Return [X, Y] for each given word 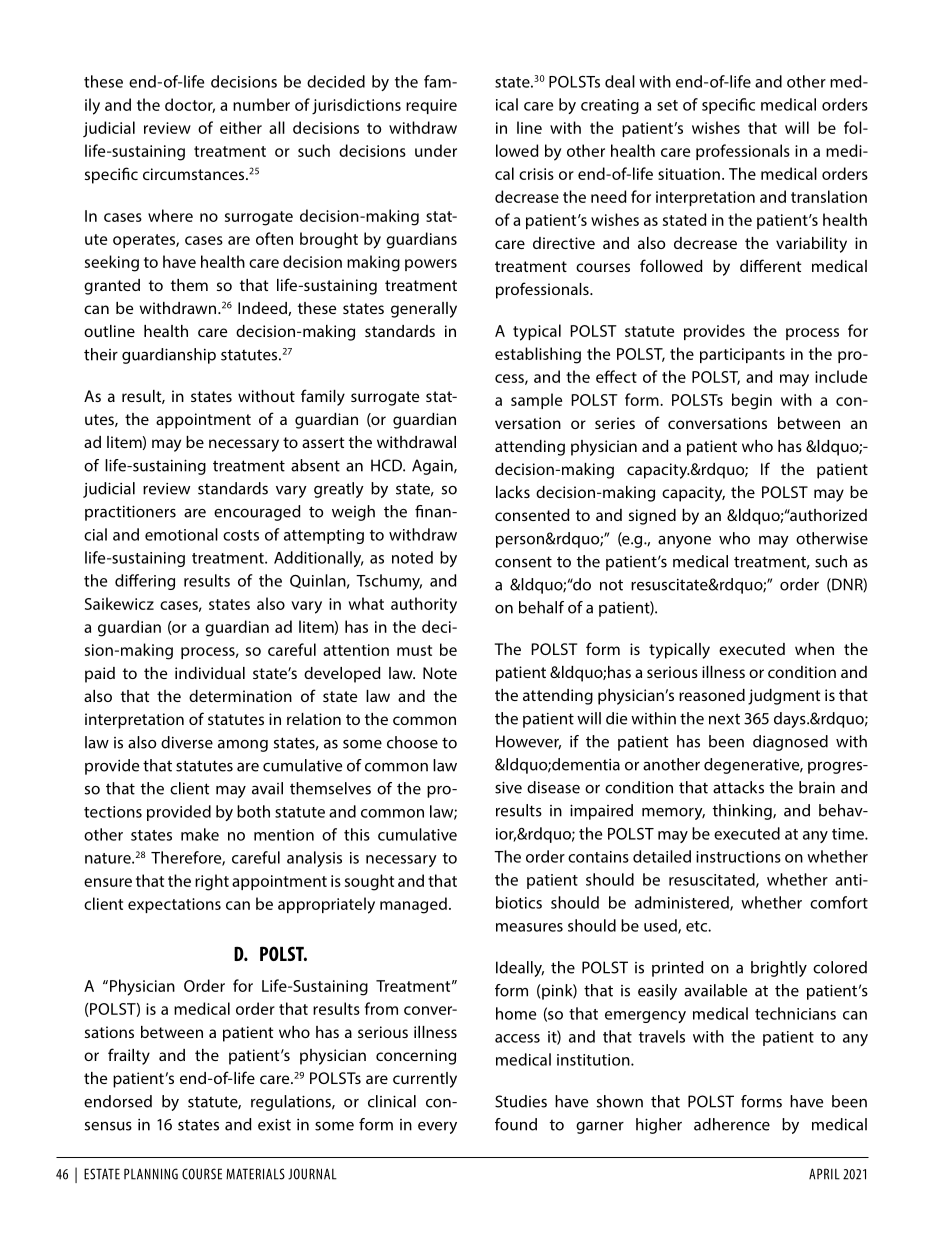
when [814, 649]
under [436, 150]
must [414, 650]
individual [210, 673]
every [437, 1128]
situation [689, 174]
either [241, 127]
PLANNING [151, 1174]
